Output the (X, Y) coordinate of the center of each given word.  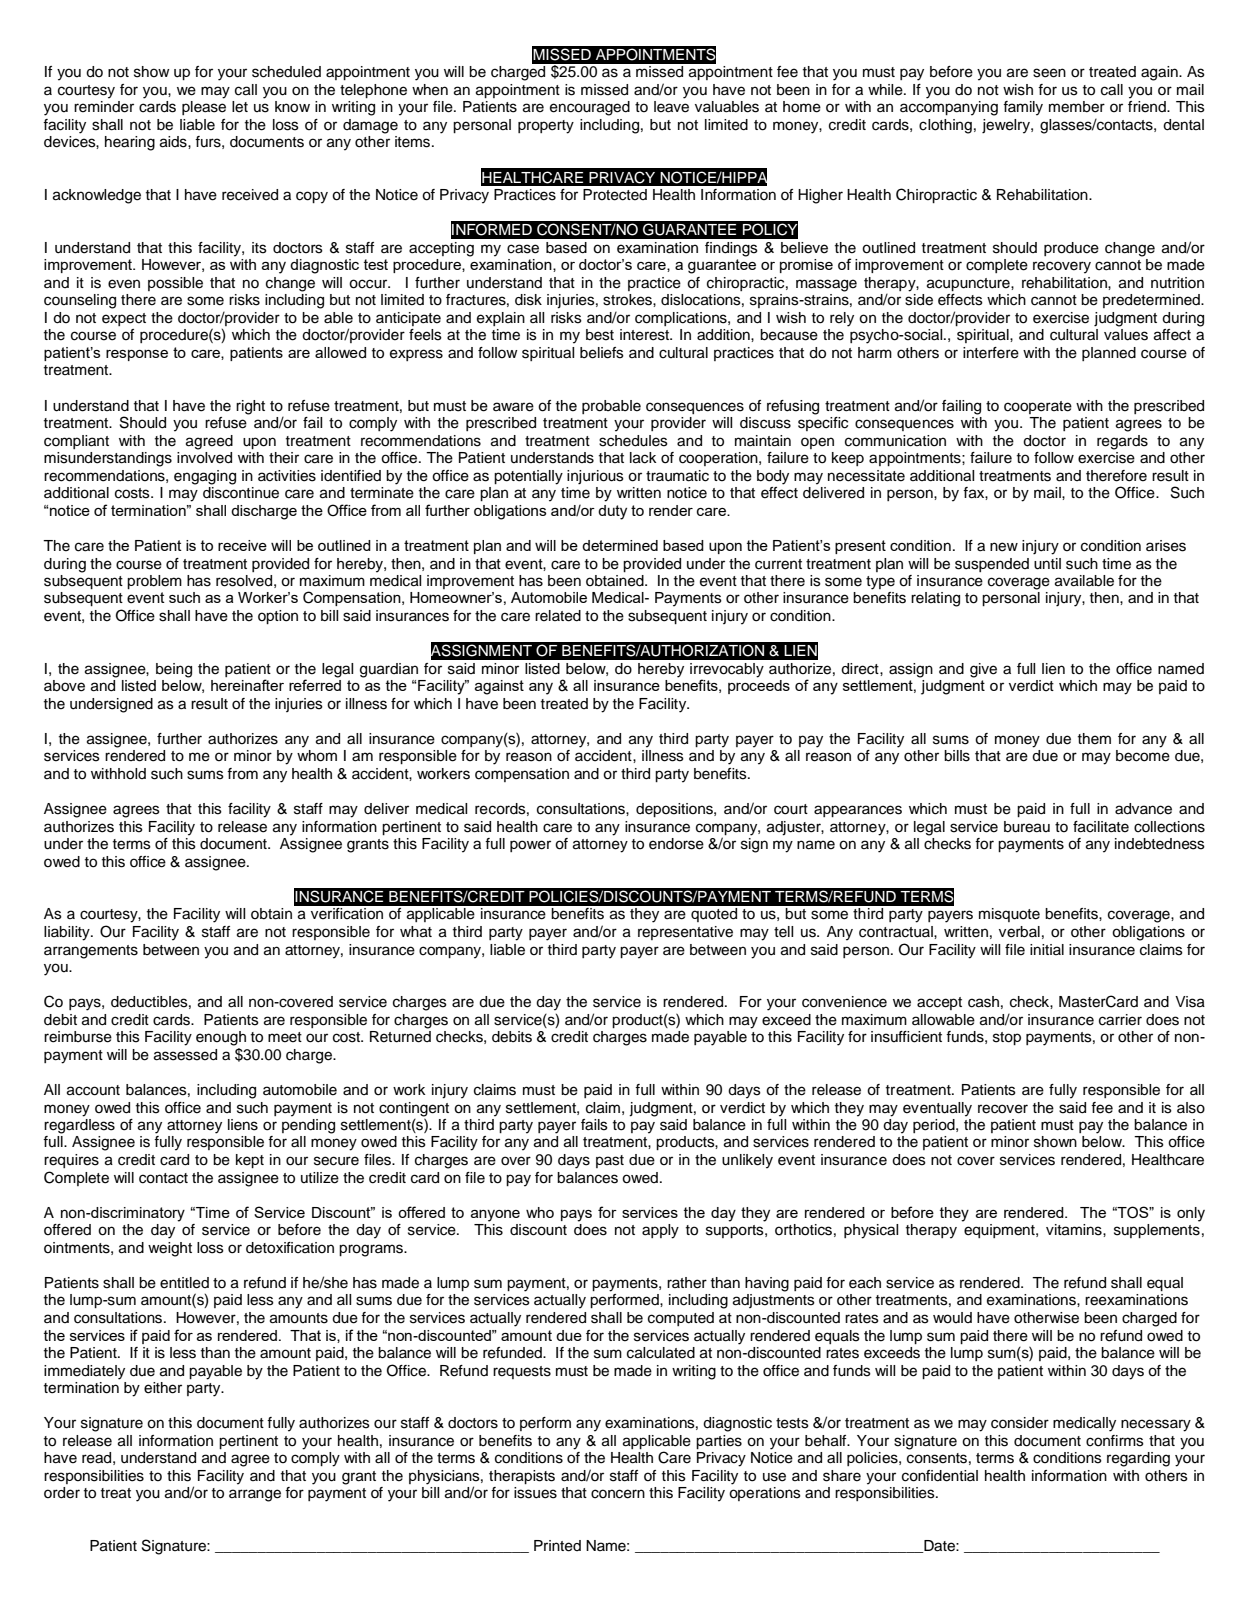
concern (618, 1494)
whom (317, 756)
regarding (1138, 1459)
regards (1122, 442)
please (204, 108)
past (610, 1161)
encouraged (590, 108)
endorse (676, 844)
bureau (1027, 827)
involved (204, 458)
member (1077, 107)
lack (643, 458)
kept (250, 1161)
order (62, 1493)
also (1191, 1108)
